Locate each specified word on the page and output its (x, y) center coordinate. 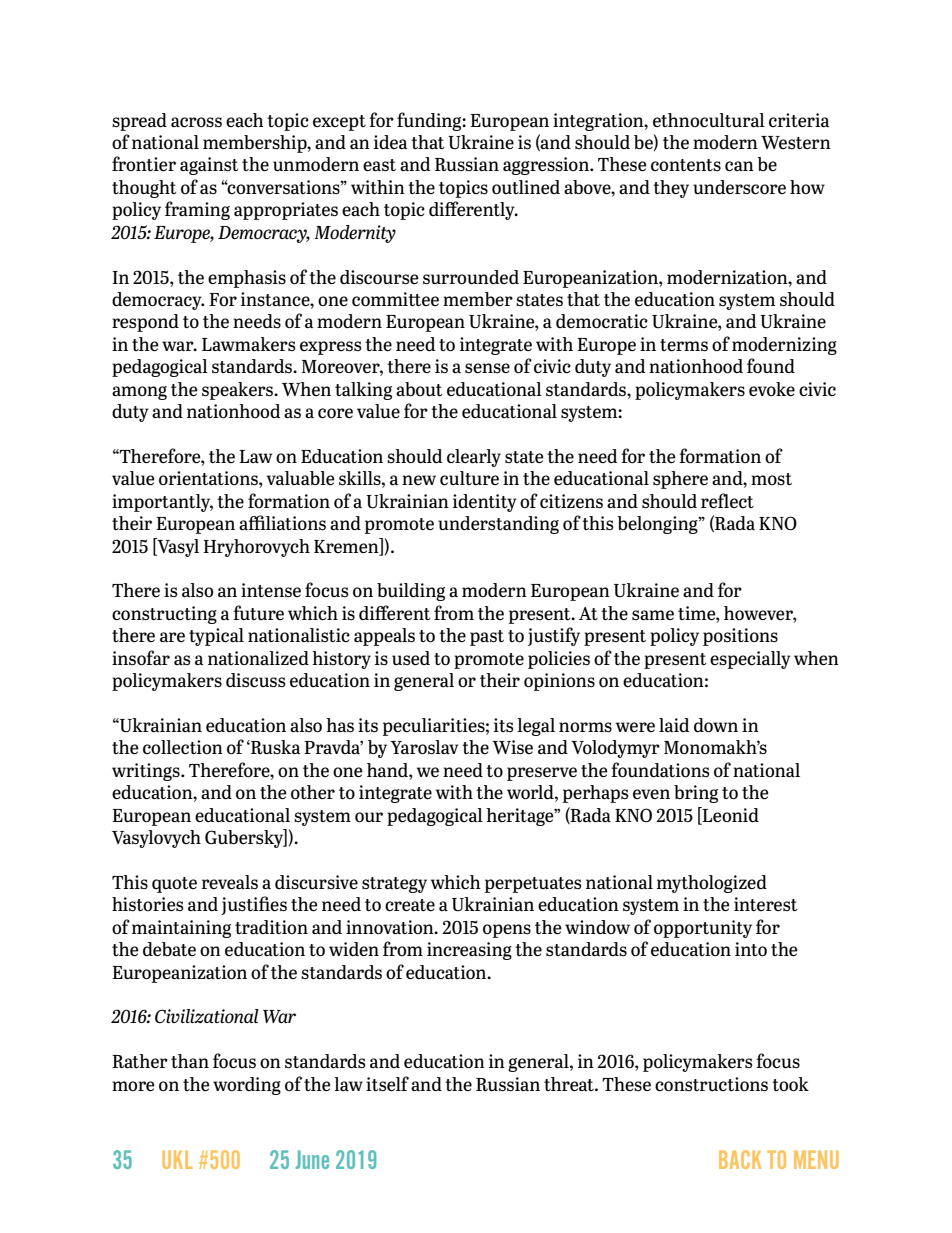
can (739, 166)
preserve (542, 774)
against (209, 166)
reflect (727, 500)
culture (469, 478)
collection (183, 747)
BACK (740, 1159)
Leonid (730, 814)
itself (387, 1083)
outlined (526, 187)
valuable (301, 478)
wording (247, 1086)
